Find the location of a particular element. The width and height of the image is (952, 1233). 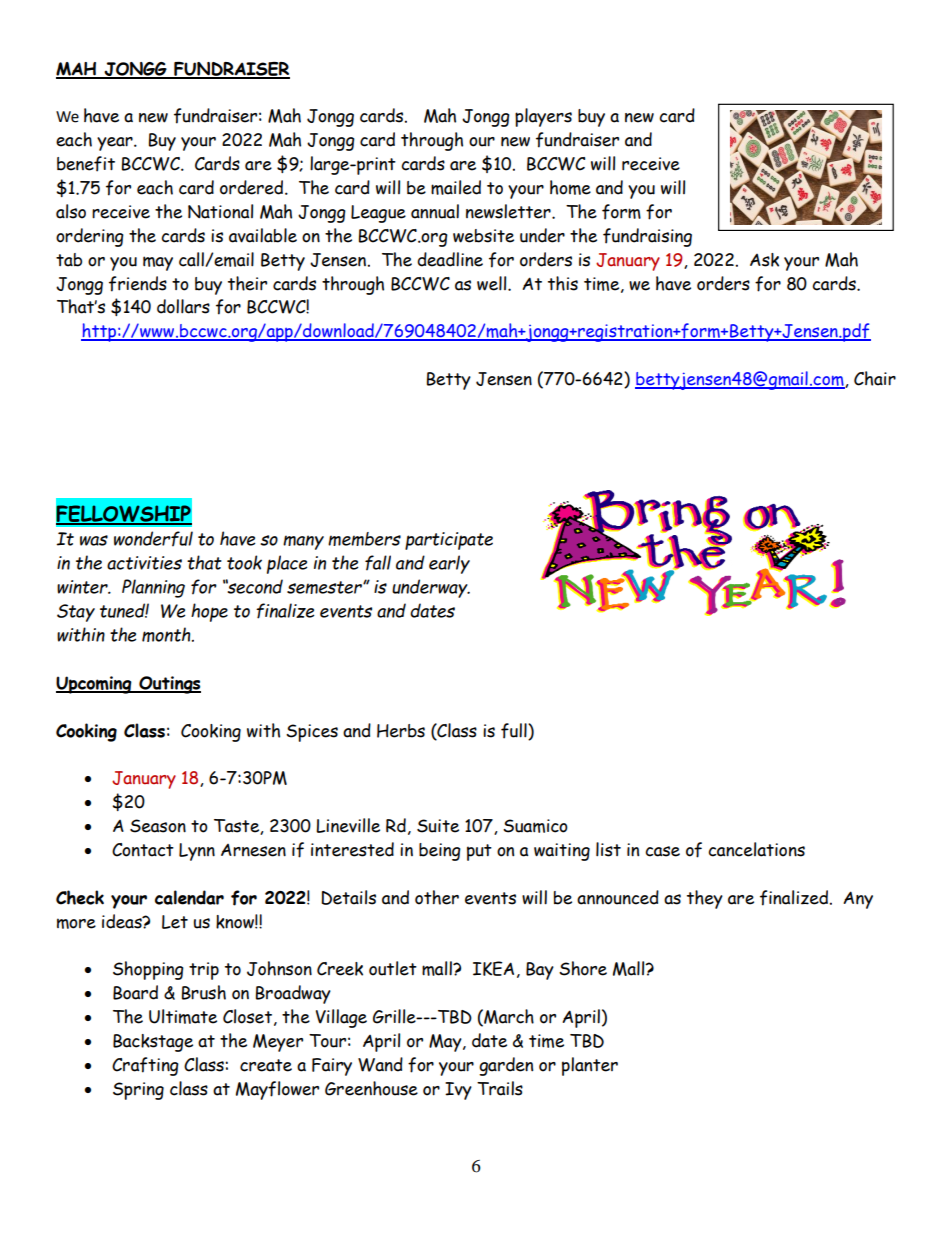

well is located at coordinates (493, 283).
